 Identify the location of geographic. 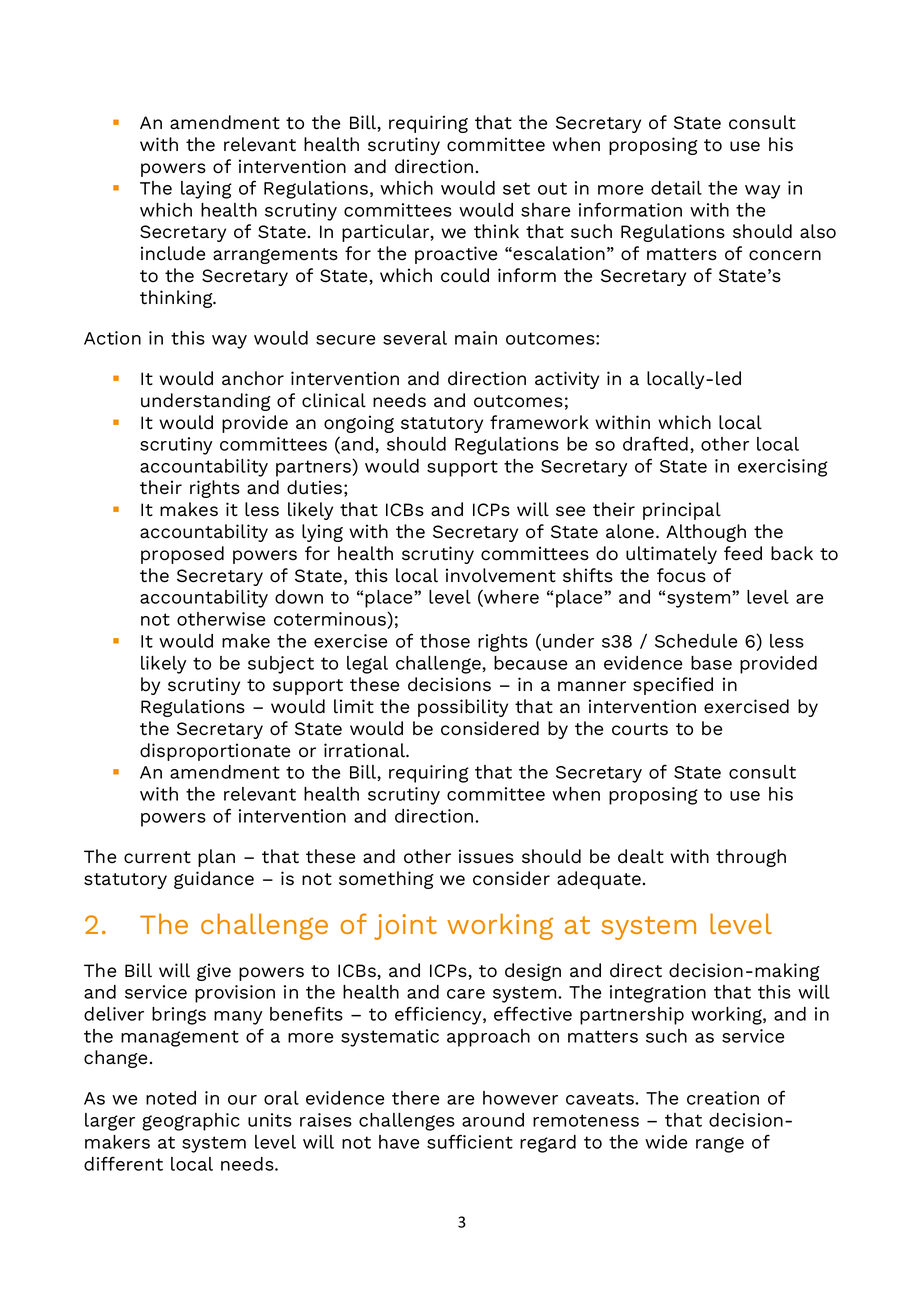
(191, 1122).
